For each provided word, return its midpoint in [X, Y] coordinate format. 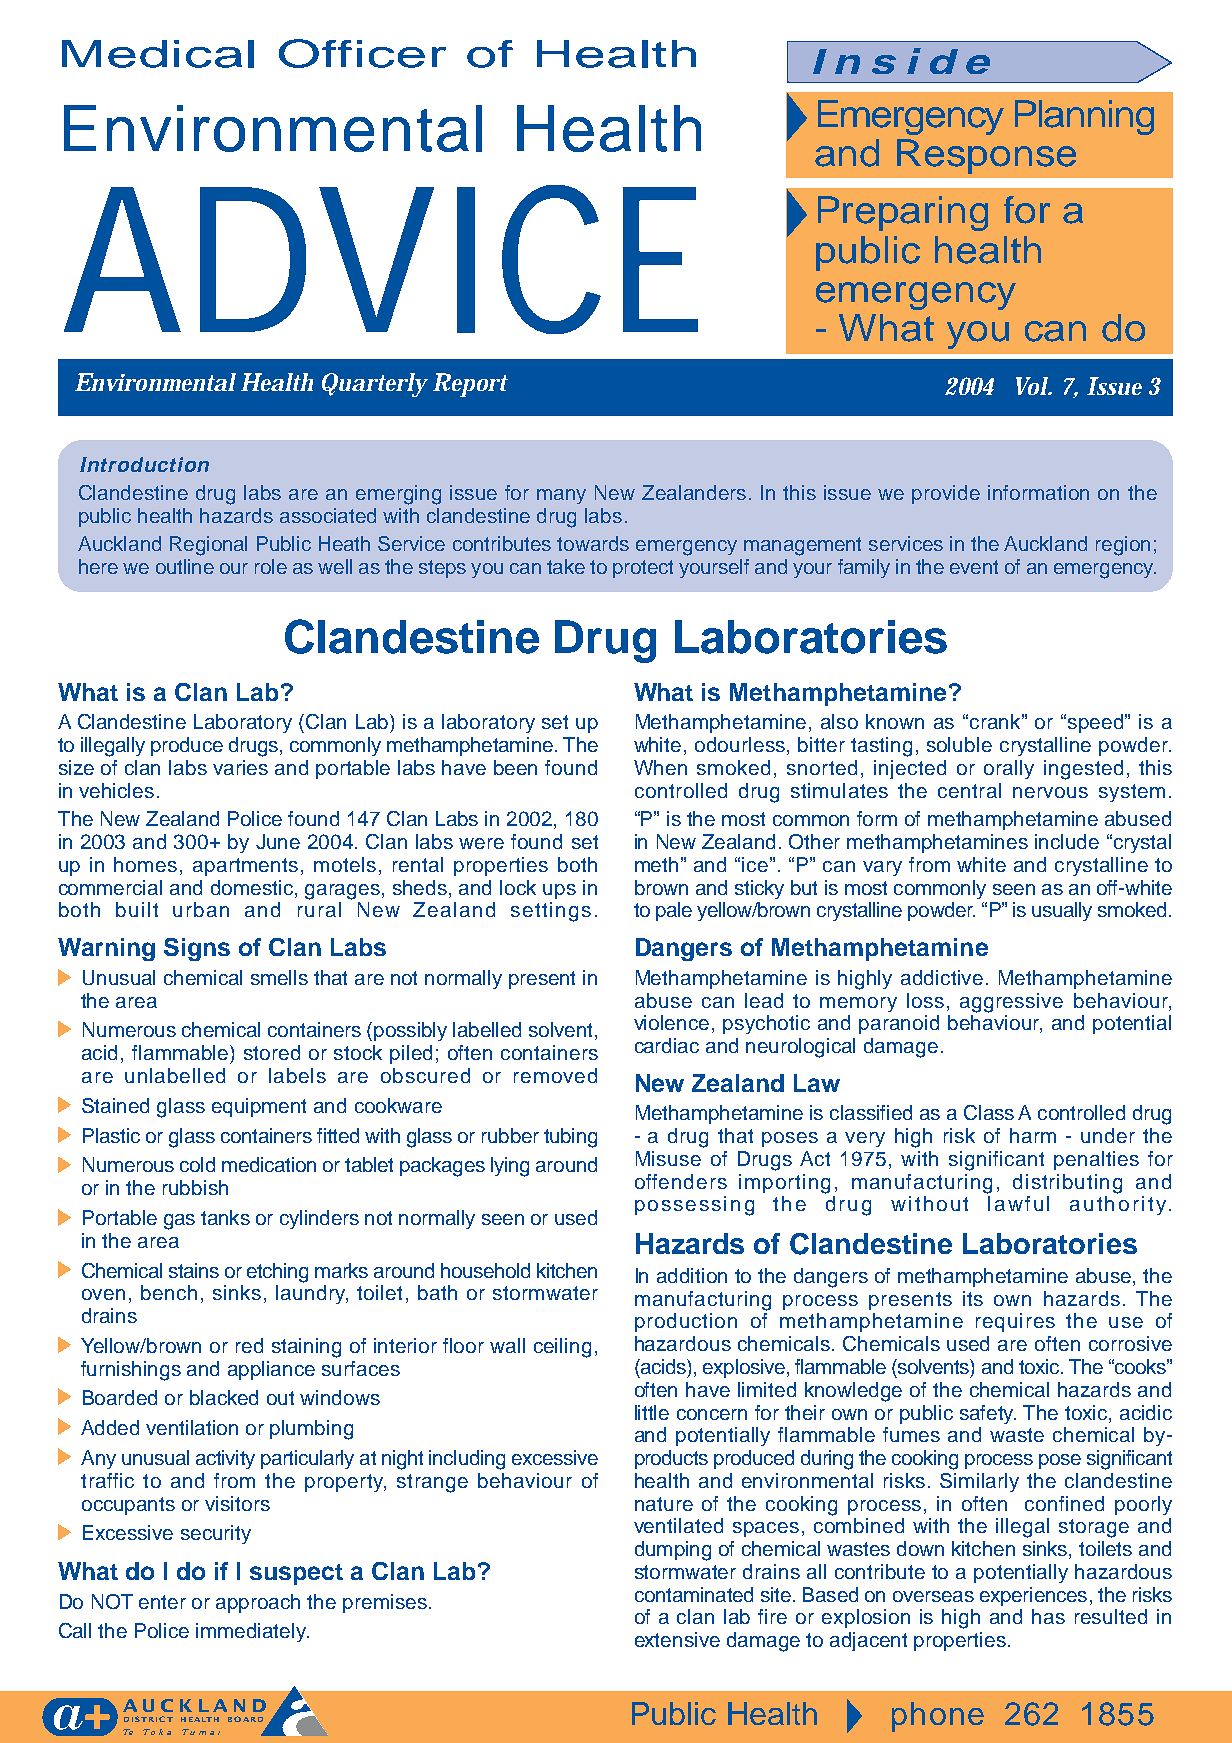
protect [643, 569]
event [974, 567]
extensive [677, 1639]
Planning [1084, 117]
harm [1033, 1135]
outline [185, 566]
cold [197, 1164]
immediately [252, 1632]
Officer [362, 53]
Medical [158, 54]
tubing [570, 1138]
